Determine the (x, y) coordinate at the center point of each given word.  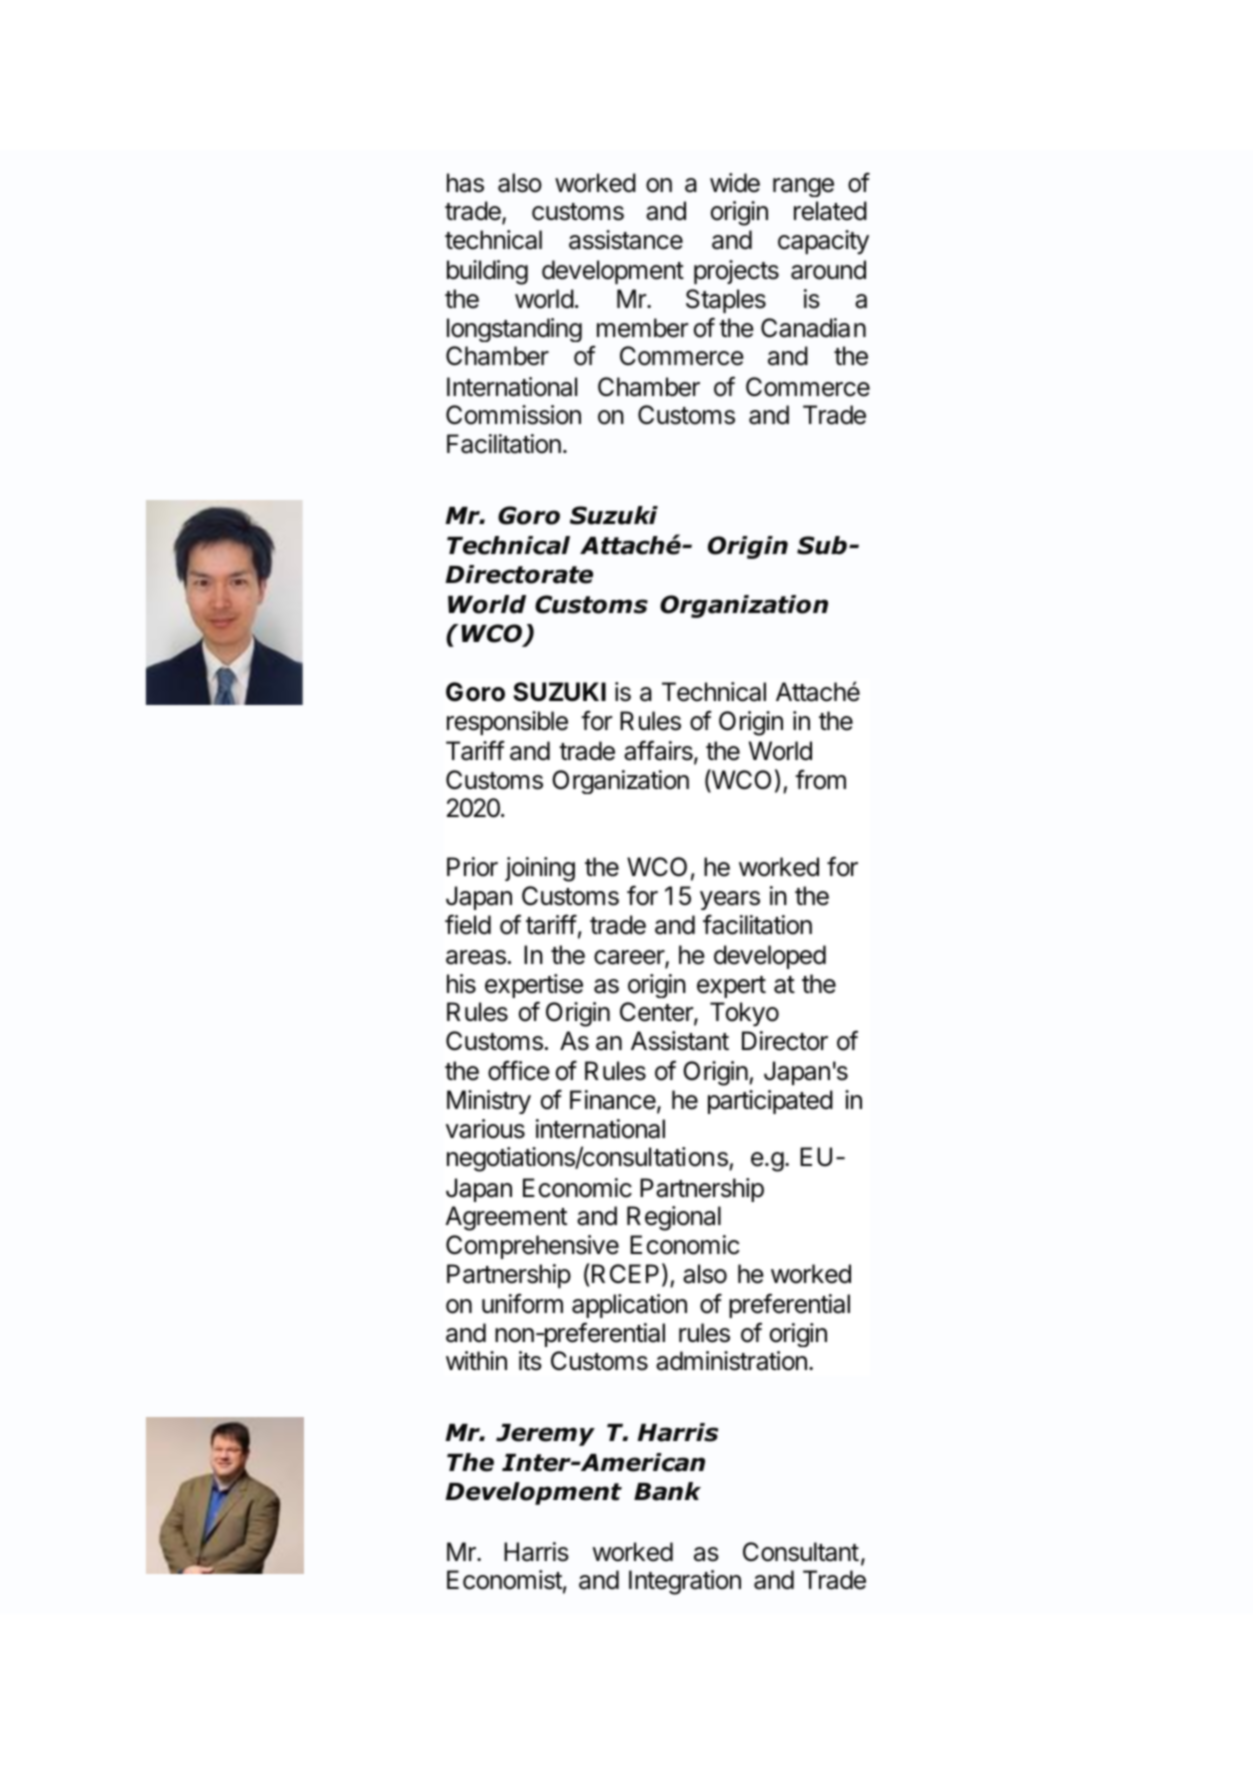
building (487, 272)
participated (770, 1102)
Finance (614, 1101)
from (820, 779)
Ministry (489, 1102)
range (803, 187)
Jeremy (545, 1435)
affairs (659, 751)
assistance (626, 240)
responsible (507, 723)
